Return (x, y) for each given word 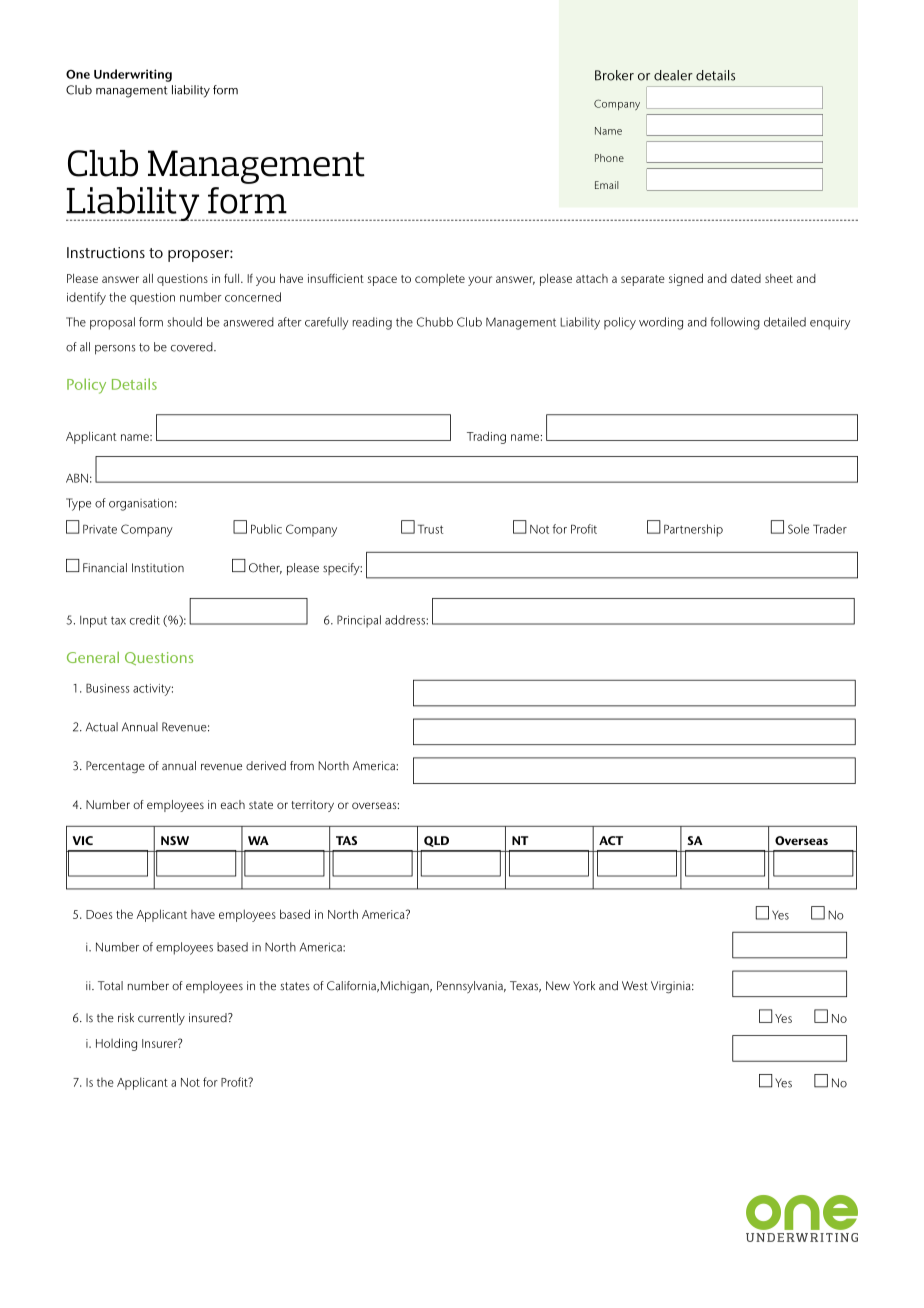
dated (746, 278)
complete (440, 280)
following (735, 323)
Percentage (115, 767)
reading (372, 323)
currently (161, 1019)
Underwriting (133, 75)
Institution (158, 568)
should (184, 322)
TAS (346, 840)
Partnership (693, 530)
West (635, 986)
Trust (430, 529)
